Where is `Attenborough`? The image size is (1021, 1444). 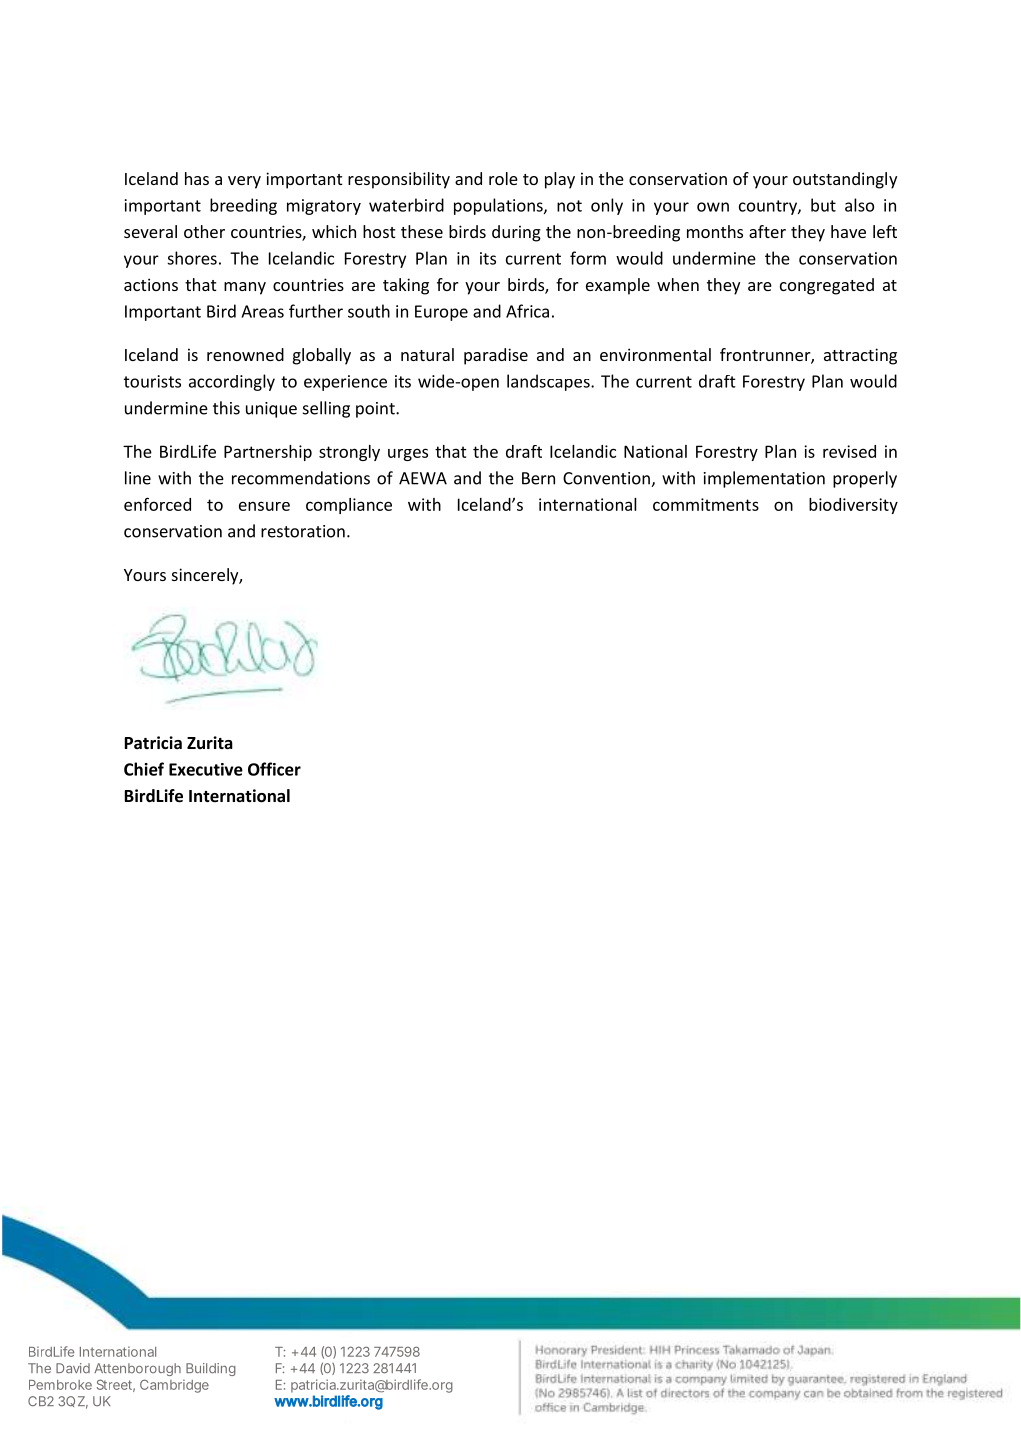 Attenborough is located at coordinates (137, 1369).
